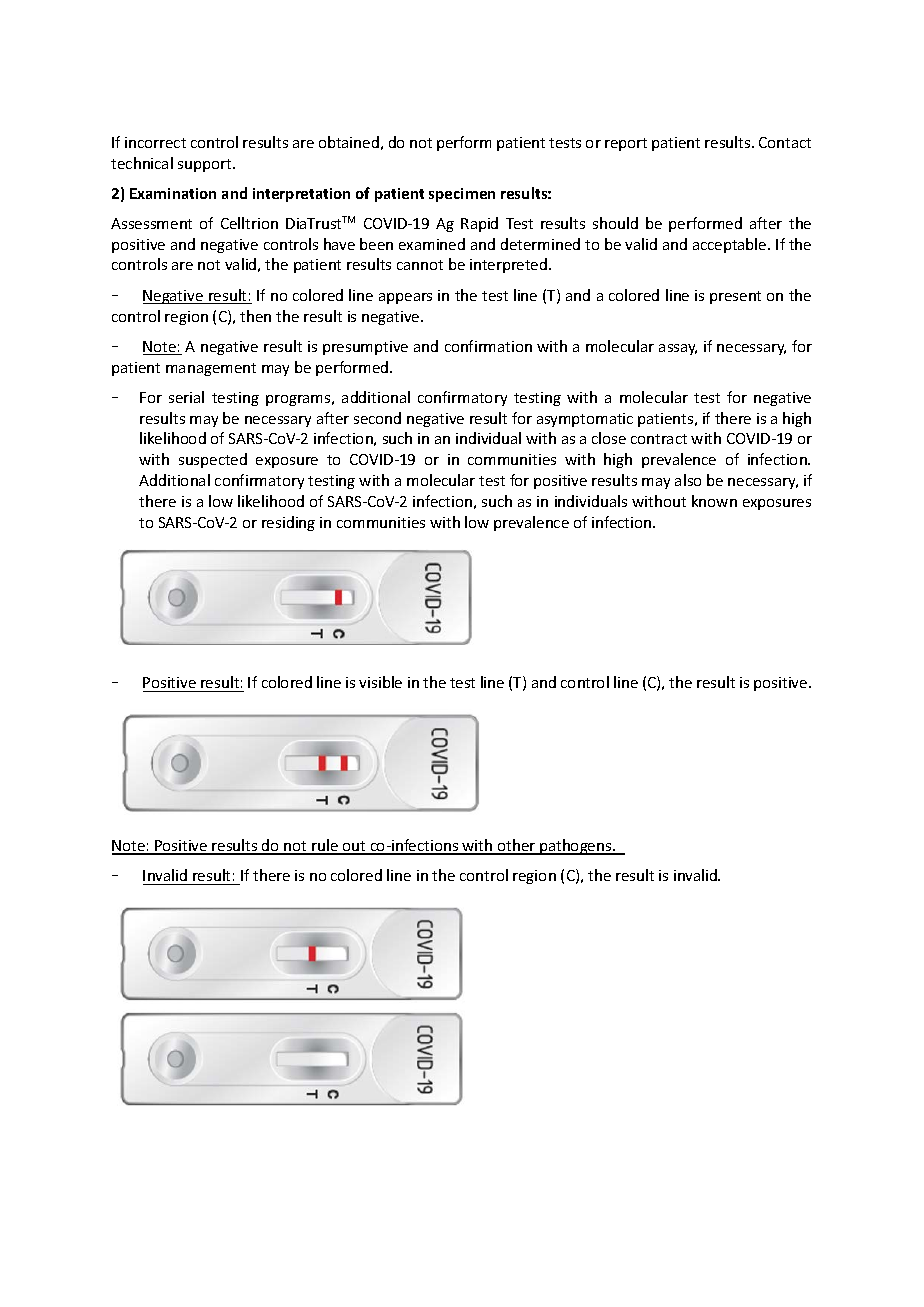 This screenshot has height=1307, width=924. I want to click on confirmation, so click(488, 346).
